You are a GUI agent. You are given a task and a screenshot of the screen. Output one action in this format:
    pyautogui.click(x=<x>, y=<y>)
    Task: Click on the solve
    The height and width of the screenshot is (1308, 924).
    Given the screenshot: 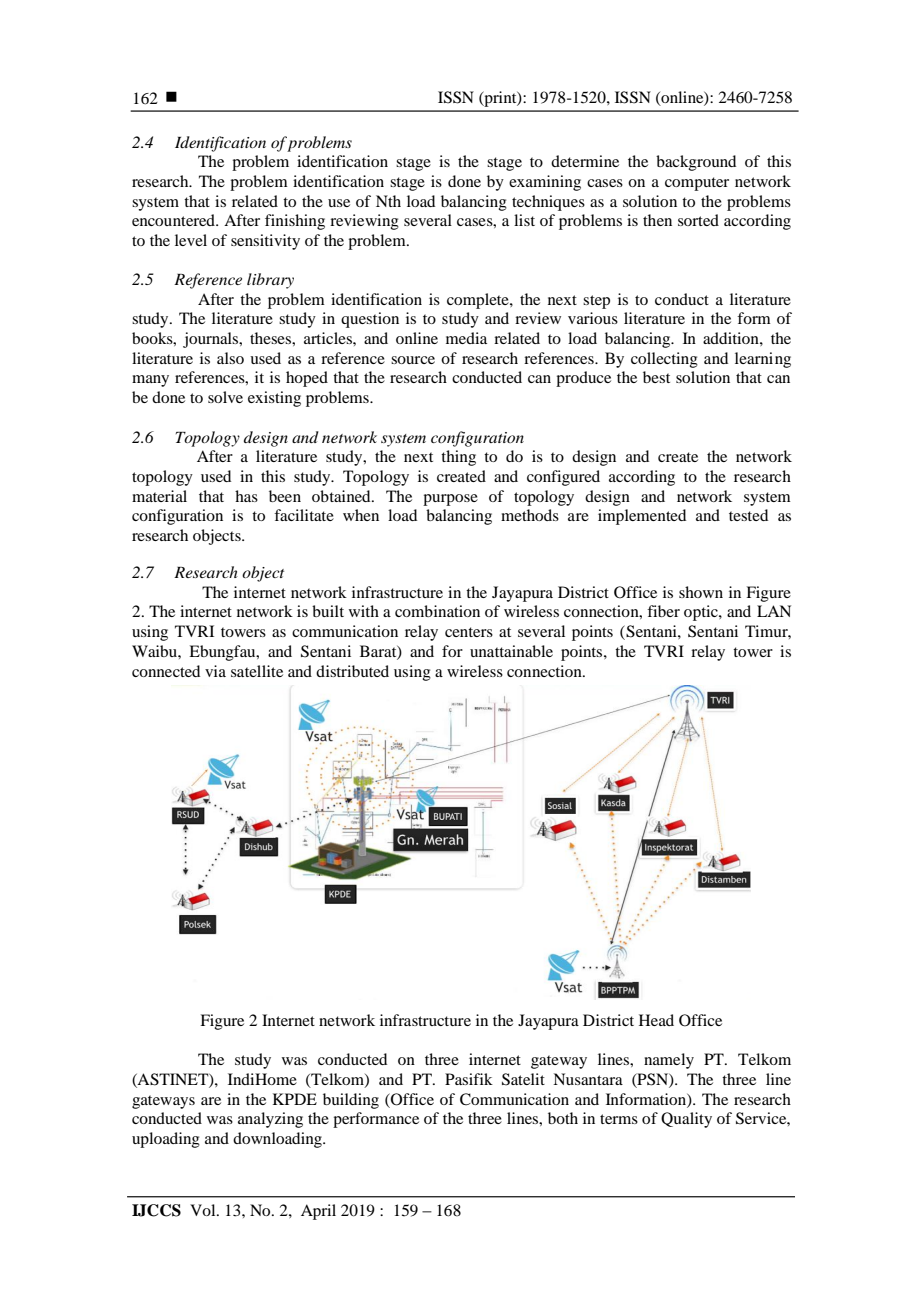 What is the action you would take?
    pyautogui.click(x=225, y=397)
